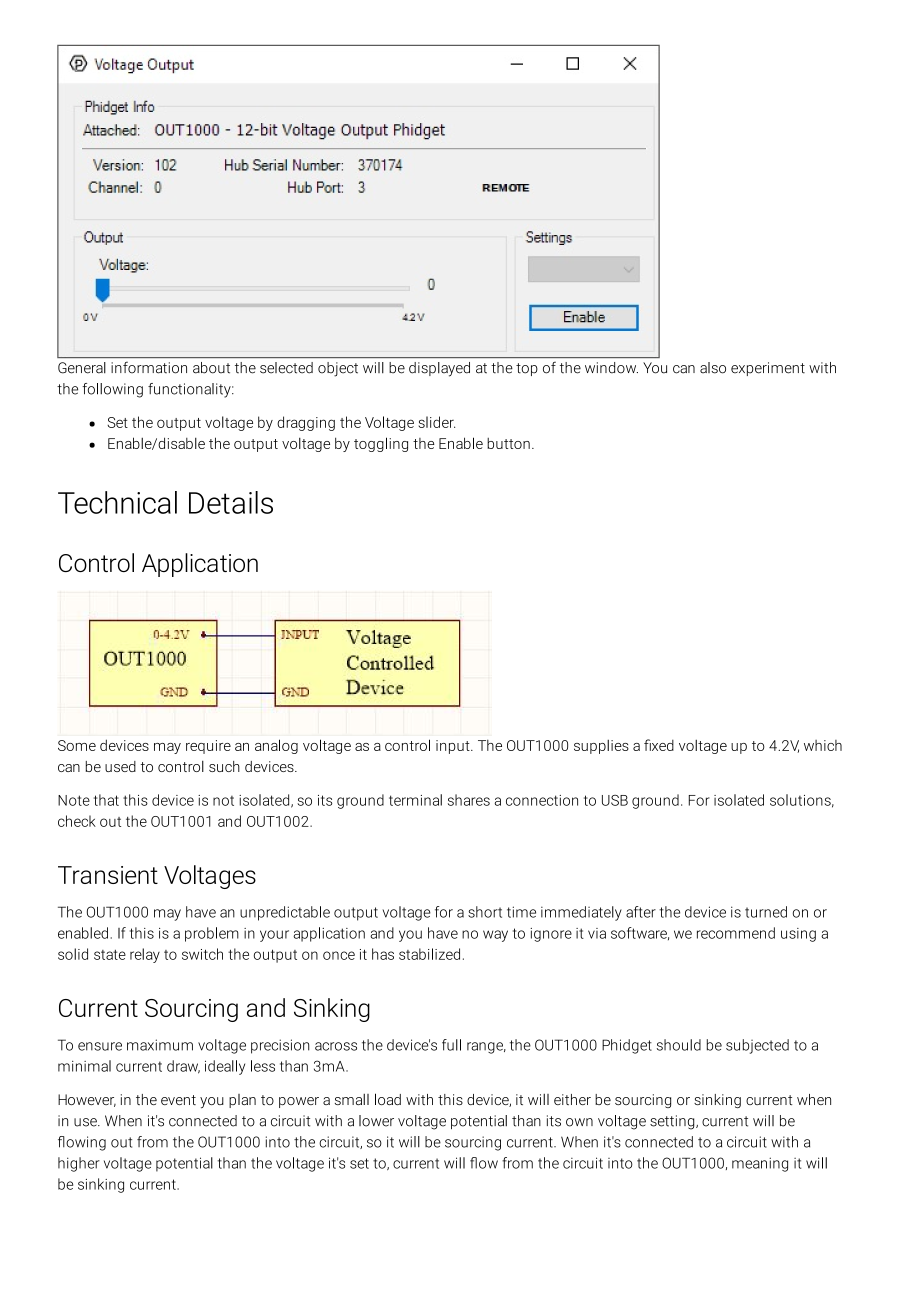 The width and height of the screenshot is (924, 1308). Describe the element at coordinates (190, 390) in the screenshot. I see `functionality` at that location.
